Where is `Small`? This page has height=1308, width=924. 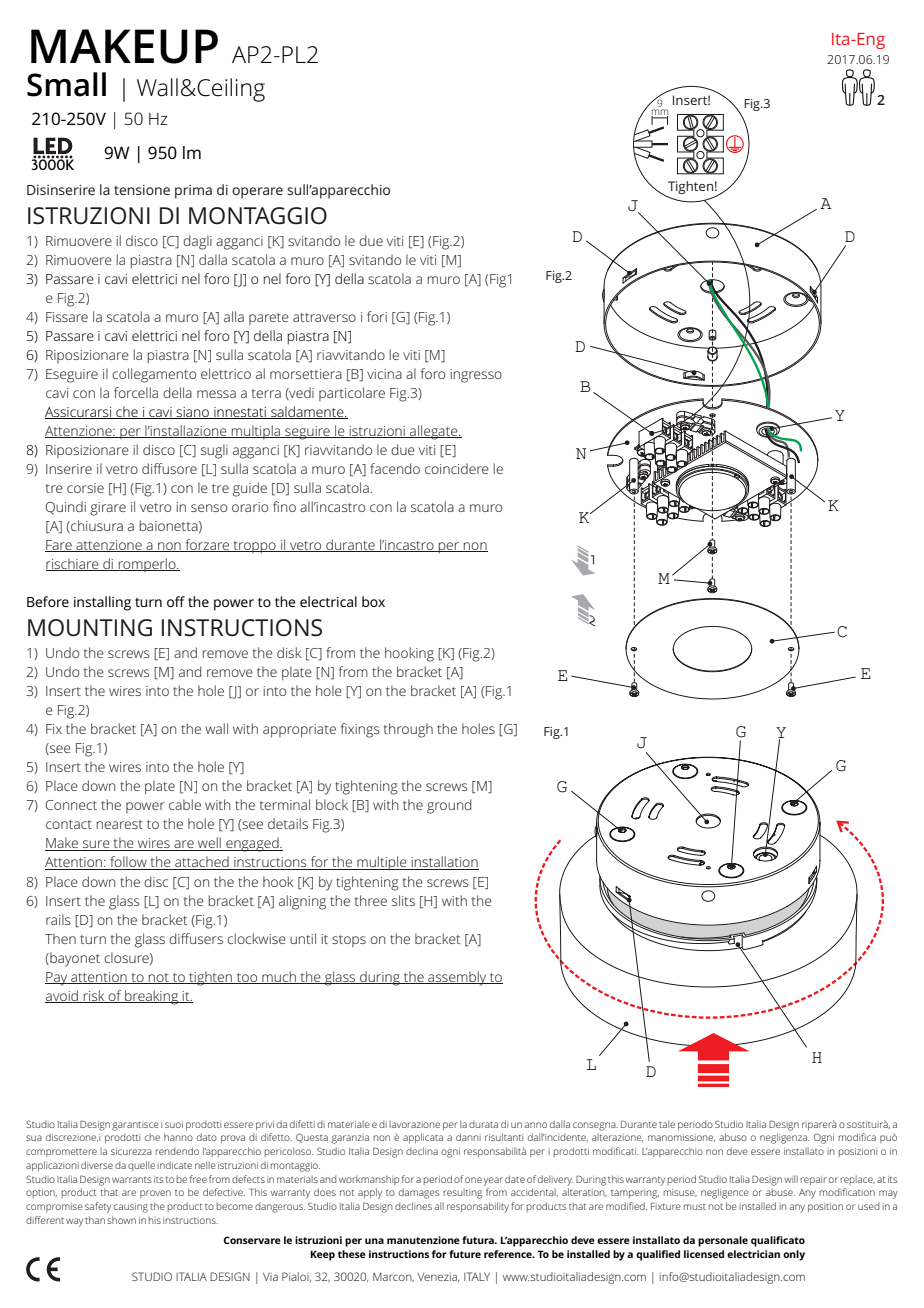
Small is located at coordinates (66, 84).
